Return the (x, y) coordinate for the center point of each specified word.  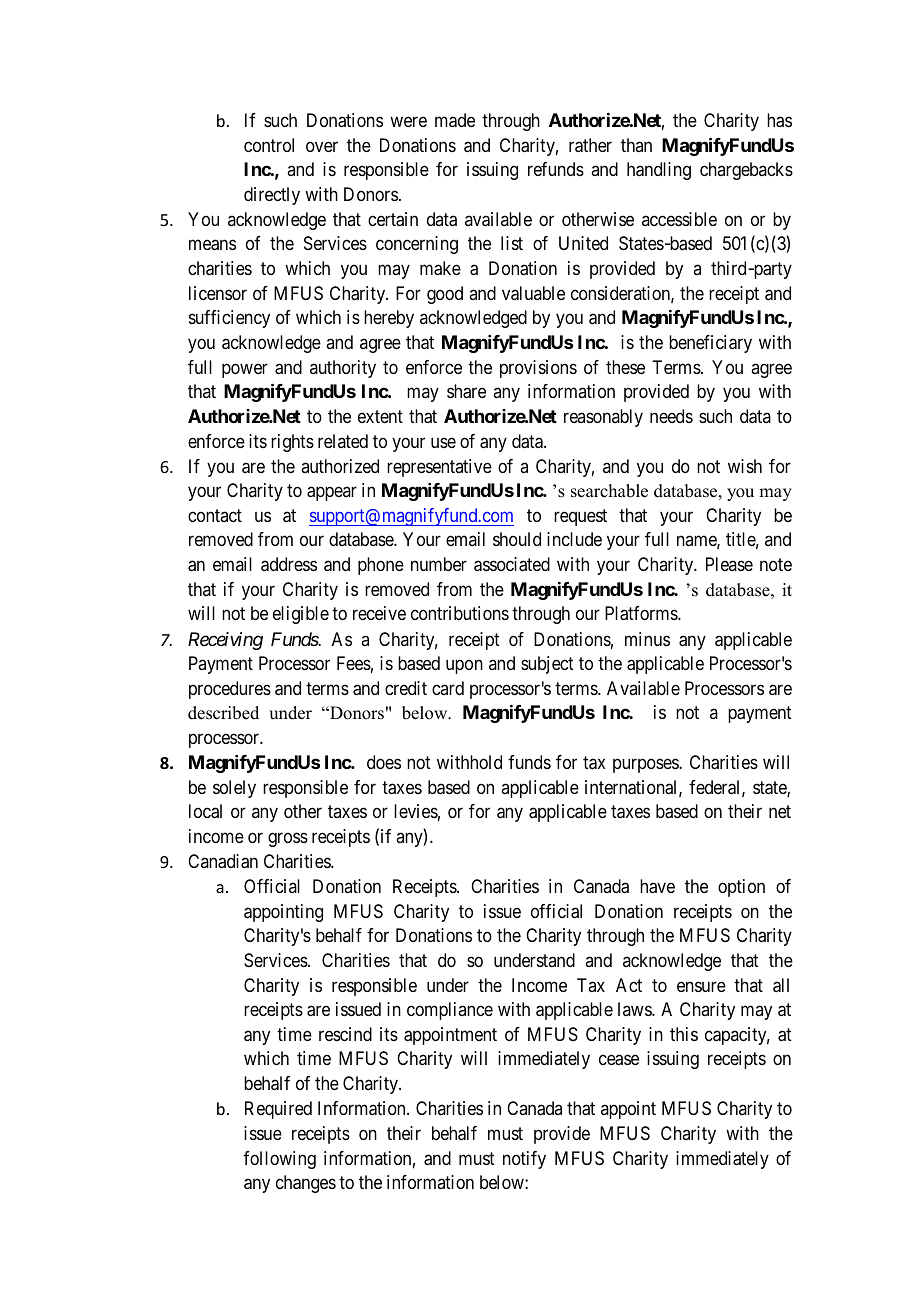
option (741, 888)
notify (524, 1160)
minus (647, 639)
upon (464, 667)
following (279, 1160)
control (269, 145)
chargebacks (746, 171)
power (245, 370)
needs (671, 416)
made (455, 120)
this (684, 1034)
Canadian (223, 861)
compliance (450, 1011)
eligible (301, 615)
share (466, 391)
